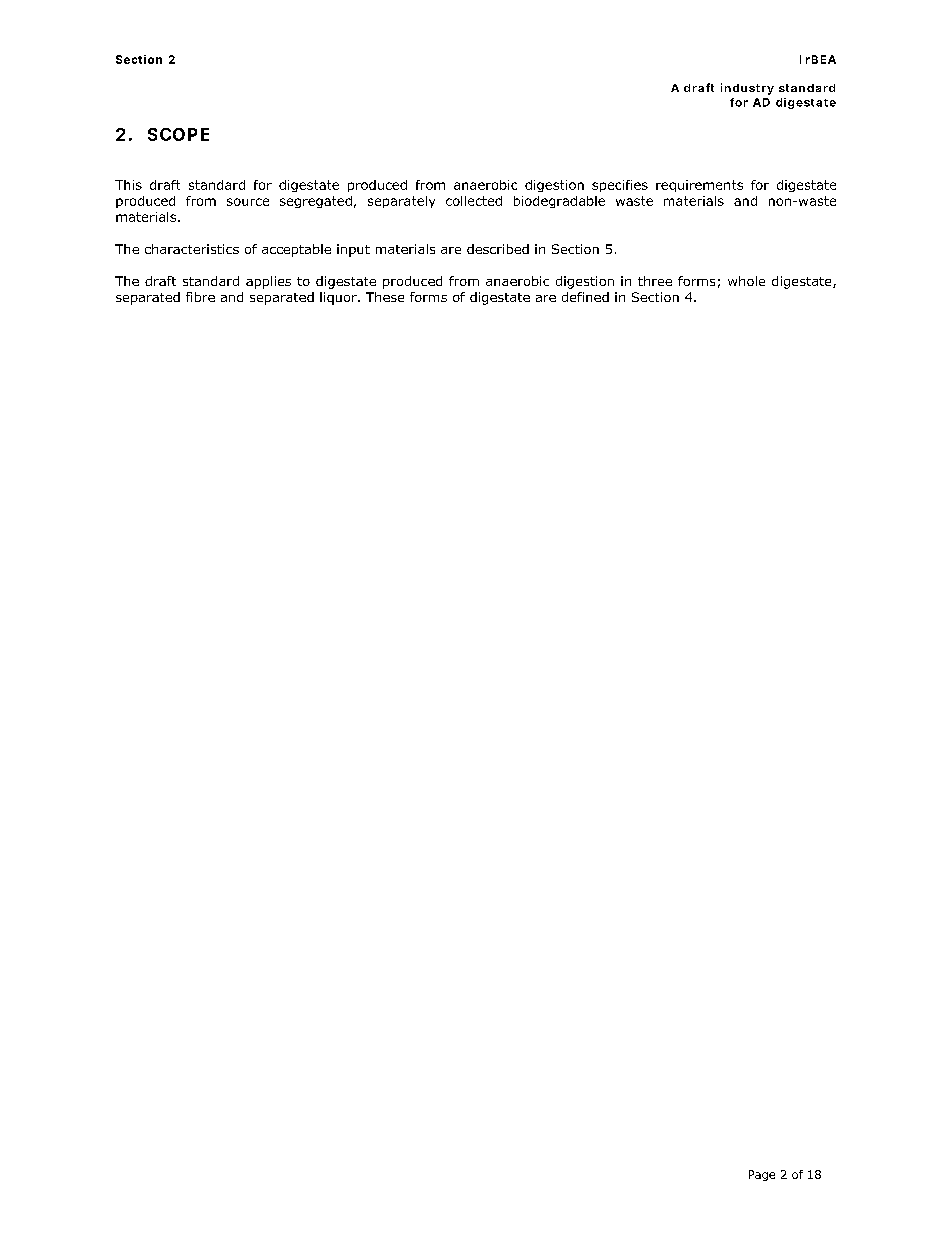 Image resolution: width=952 pixels, height=1233 pixels. I want to click on applies, so click(268, 282).
